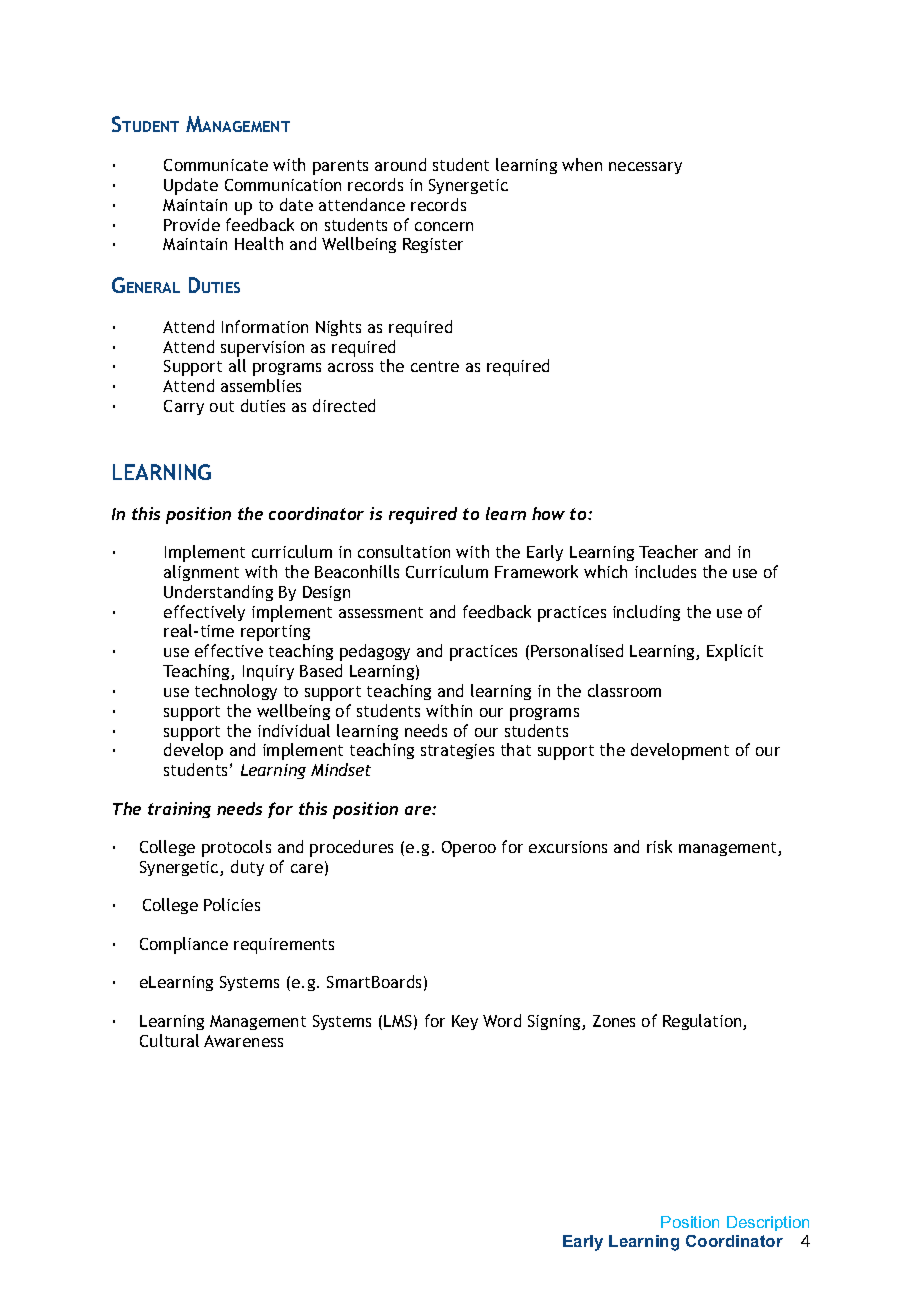  What do you see at coordinates (502, 1020) in the document?
I see `Word` at bounding box center [502, 1020].
